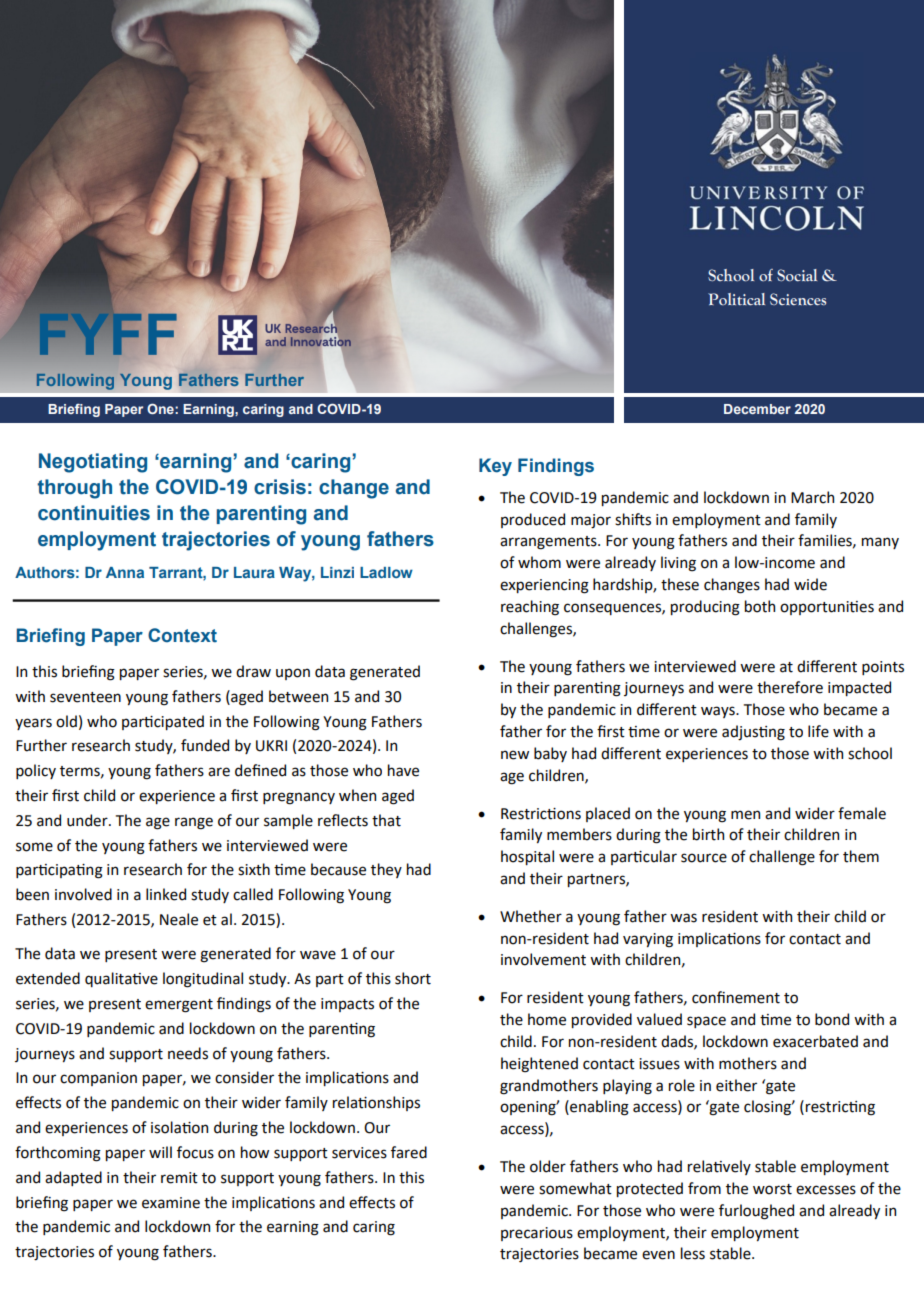 This document has height=1308, width=924. Describe the element at coordinates (403, 770) in the document. I see `have` at that location.
